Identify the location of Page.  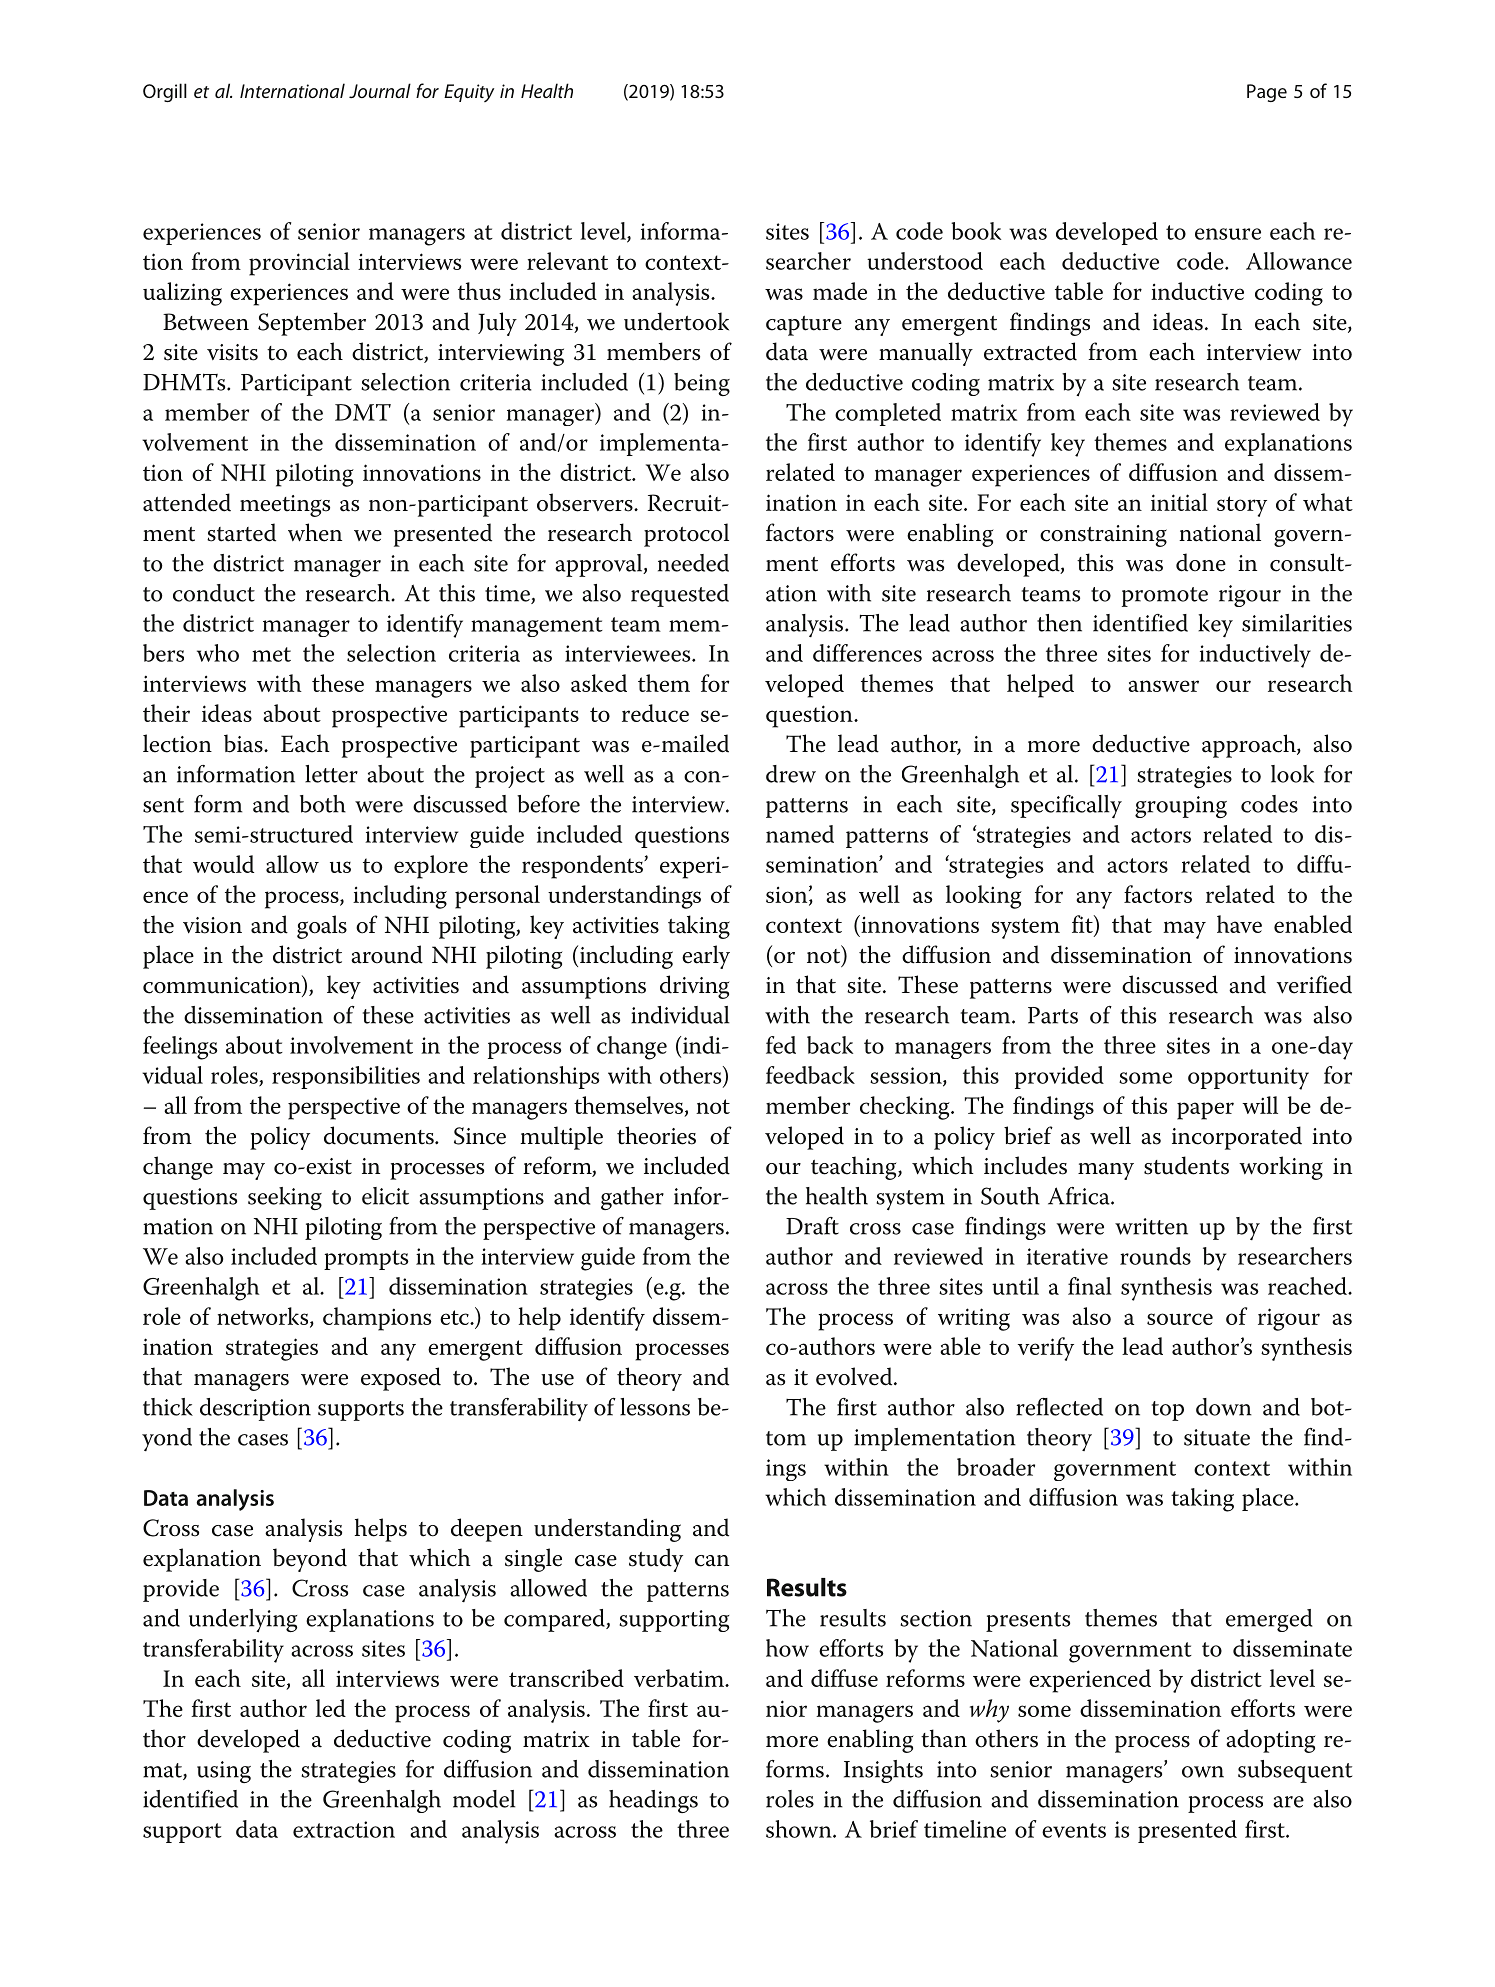
(1267, 93).
